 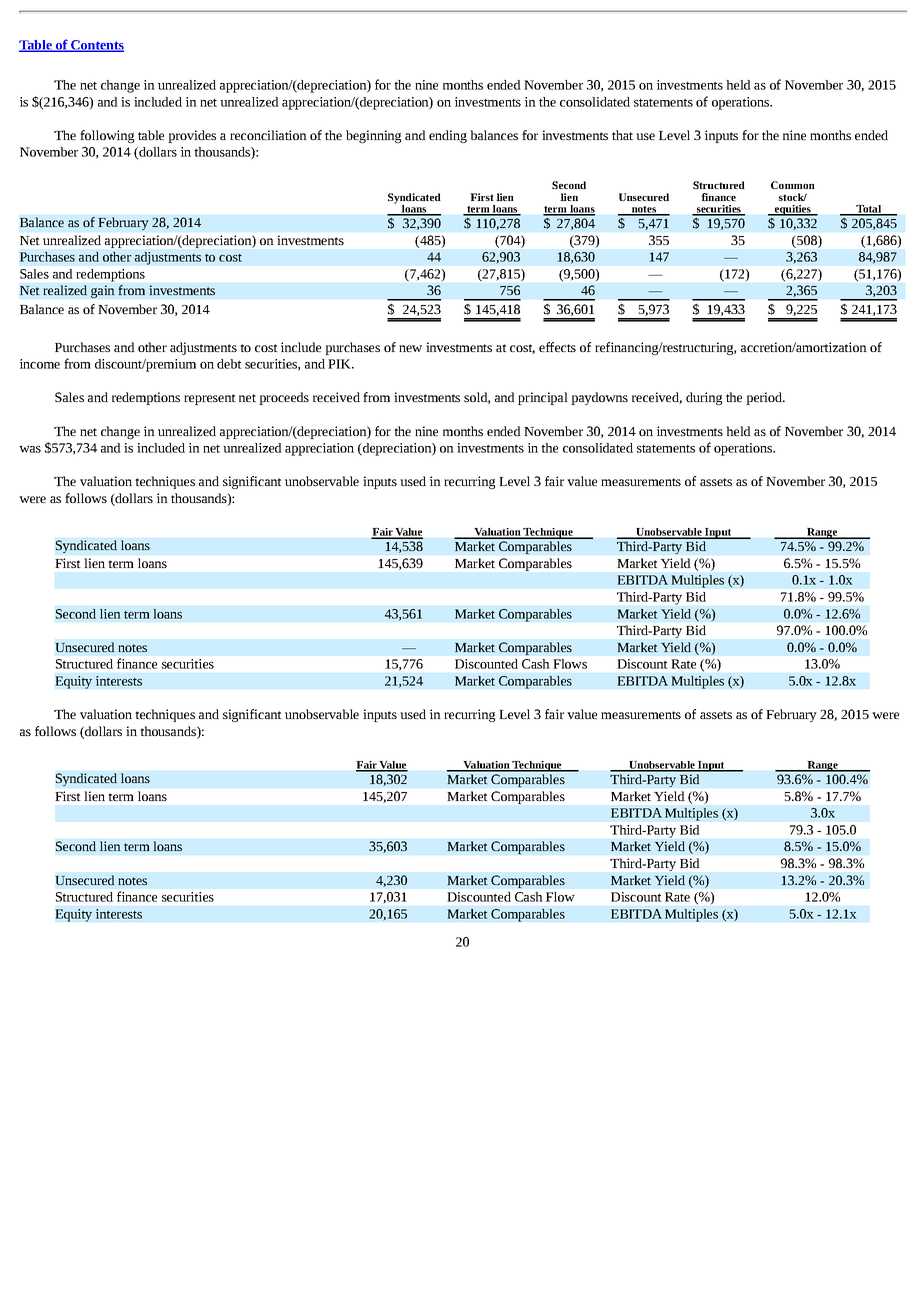 What do you see at coordinates (40, 364) in the document?
I see `income` at bounding box center [40, 364].
